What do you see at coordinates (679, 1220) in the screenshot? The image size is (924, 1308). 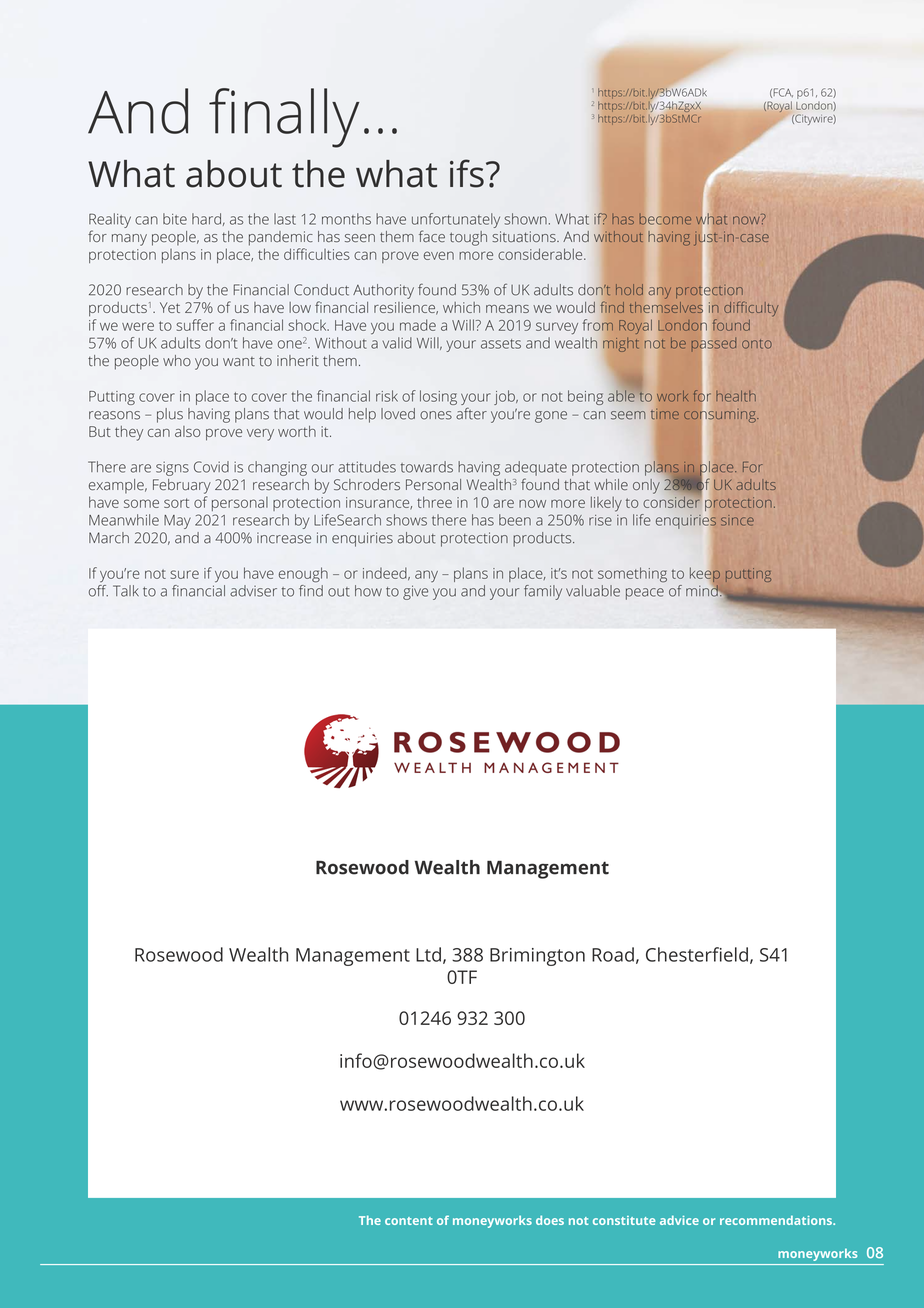 I see `advice` at bounding box center [679, 1220].
